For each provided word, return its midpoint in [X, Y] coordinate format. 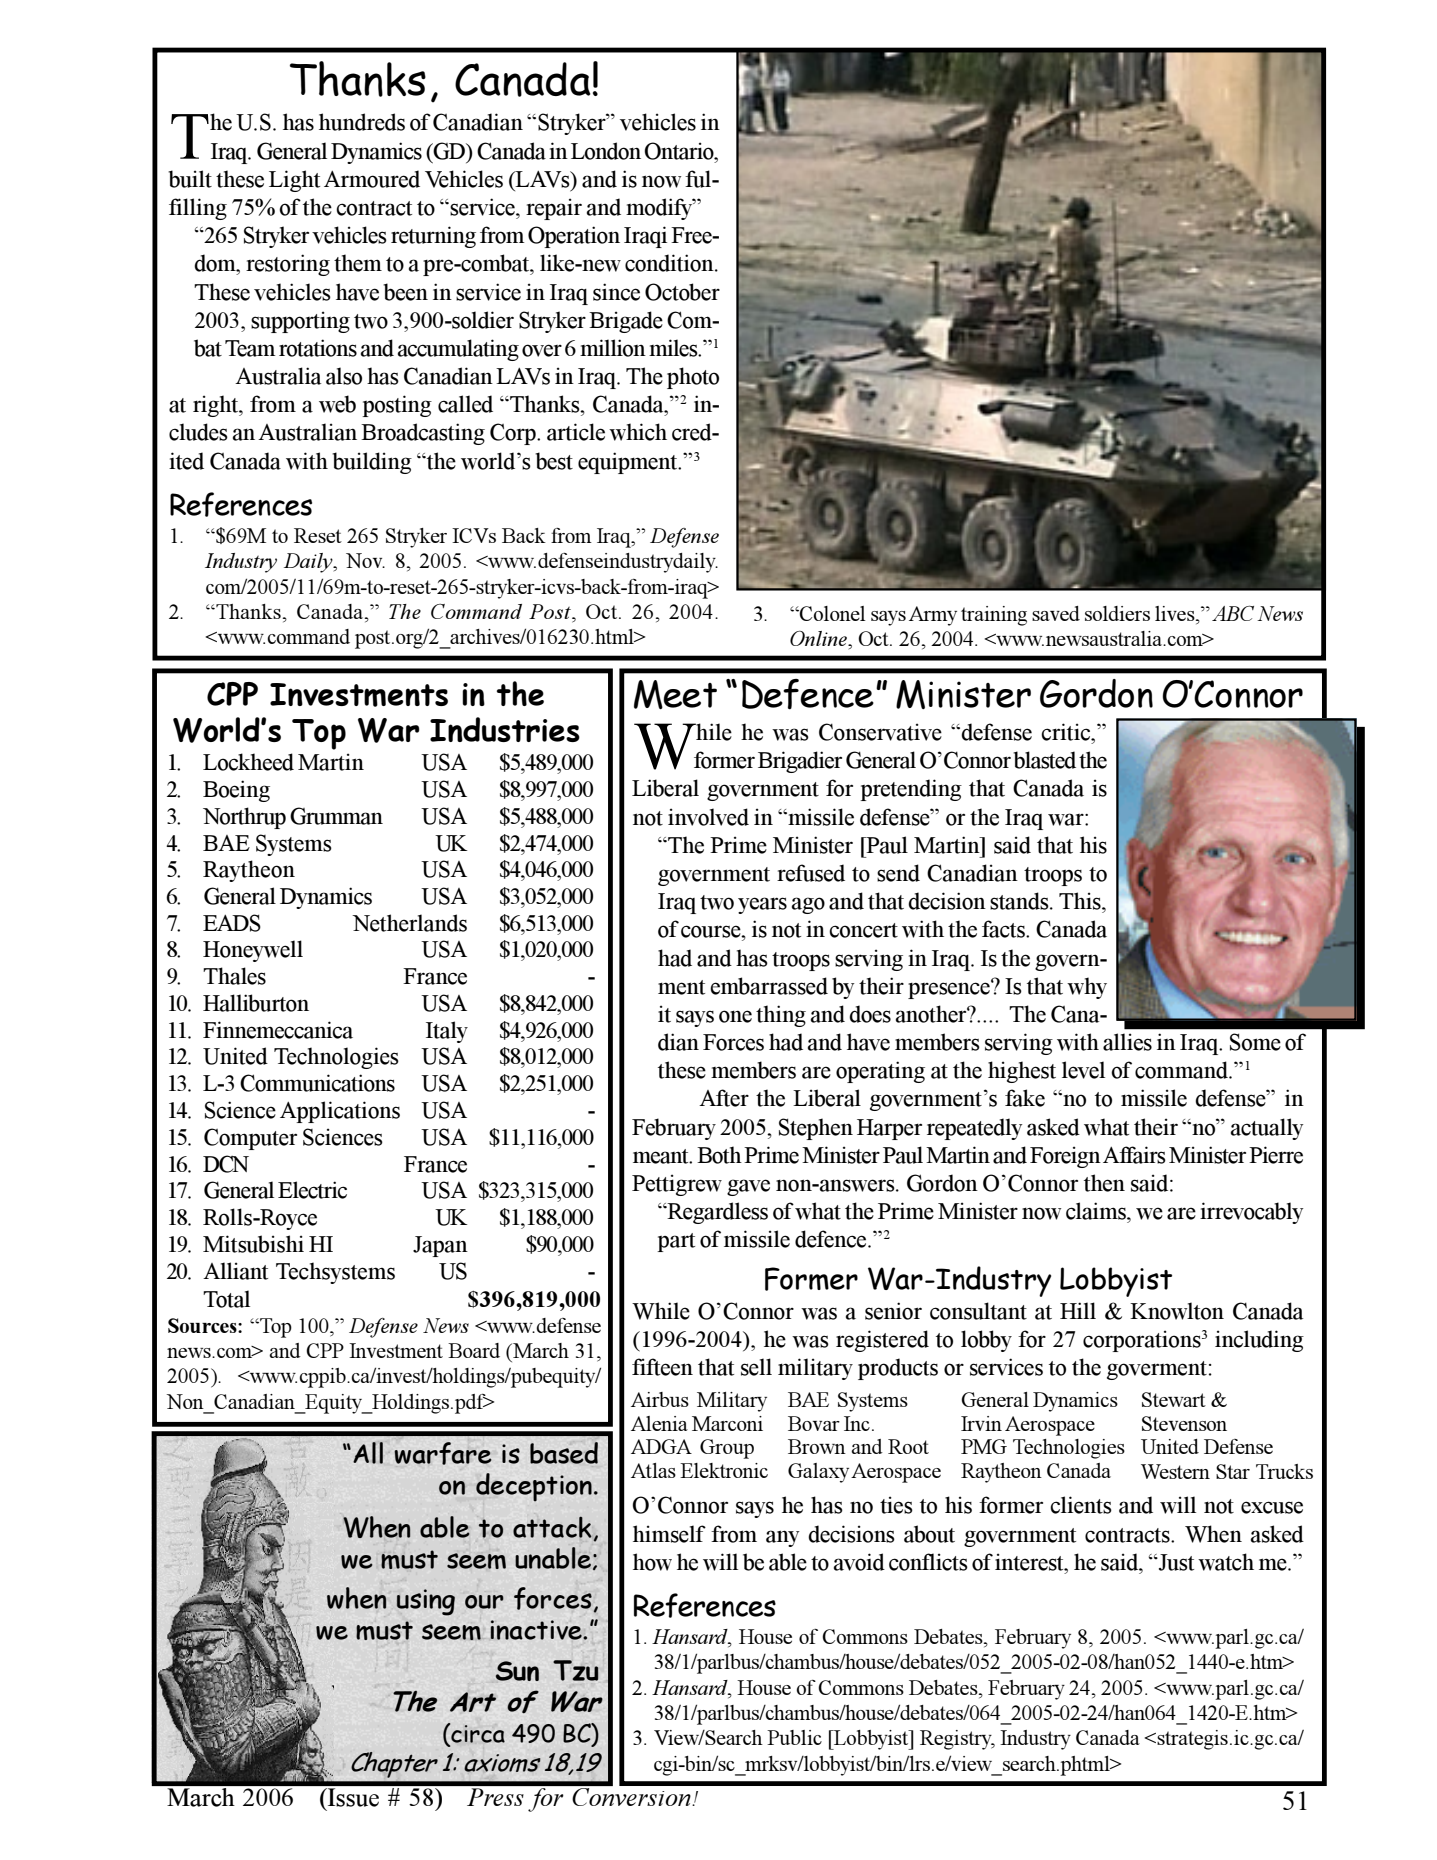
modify [660, 209]
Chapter [394, 1765]
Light [294, 181]
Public [794, 1737]
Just [1175, 1562]
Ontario [680, 151]
